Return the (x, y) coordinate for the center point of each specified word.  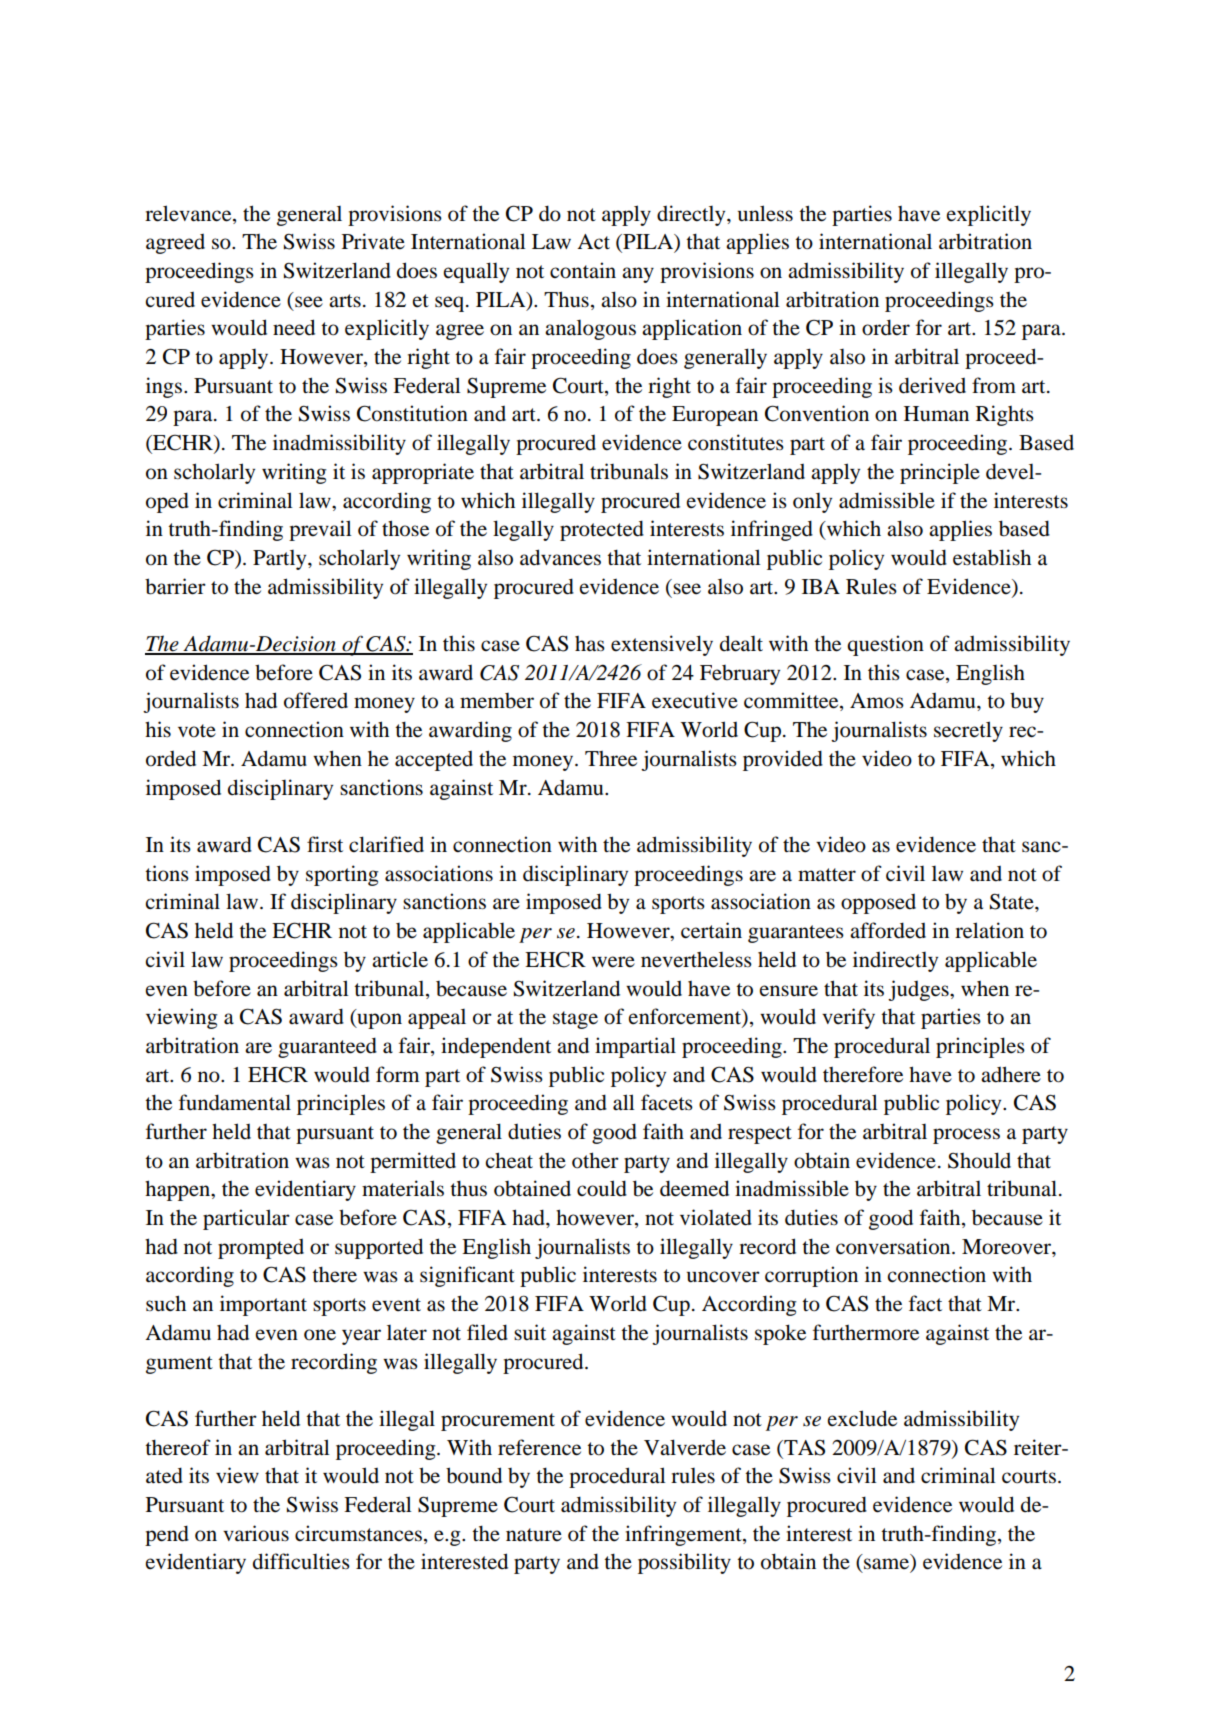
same (888, 1565)
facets (667, 1102)
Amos (877, 701)
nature (534, 1535)
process (966, 1136)
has (590, 644)
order (886, 327)
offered (316, 700)
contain (583, 270)
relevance (189, 213)
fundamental (235, 1102)
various (256, 1533)
